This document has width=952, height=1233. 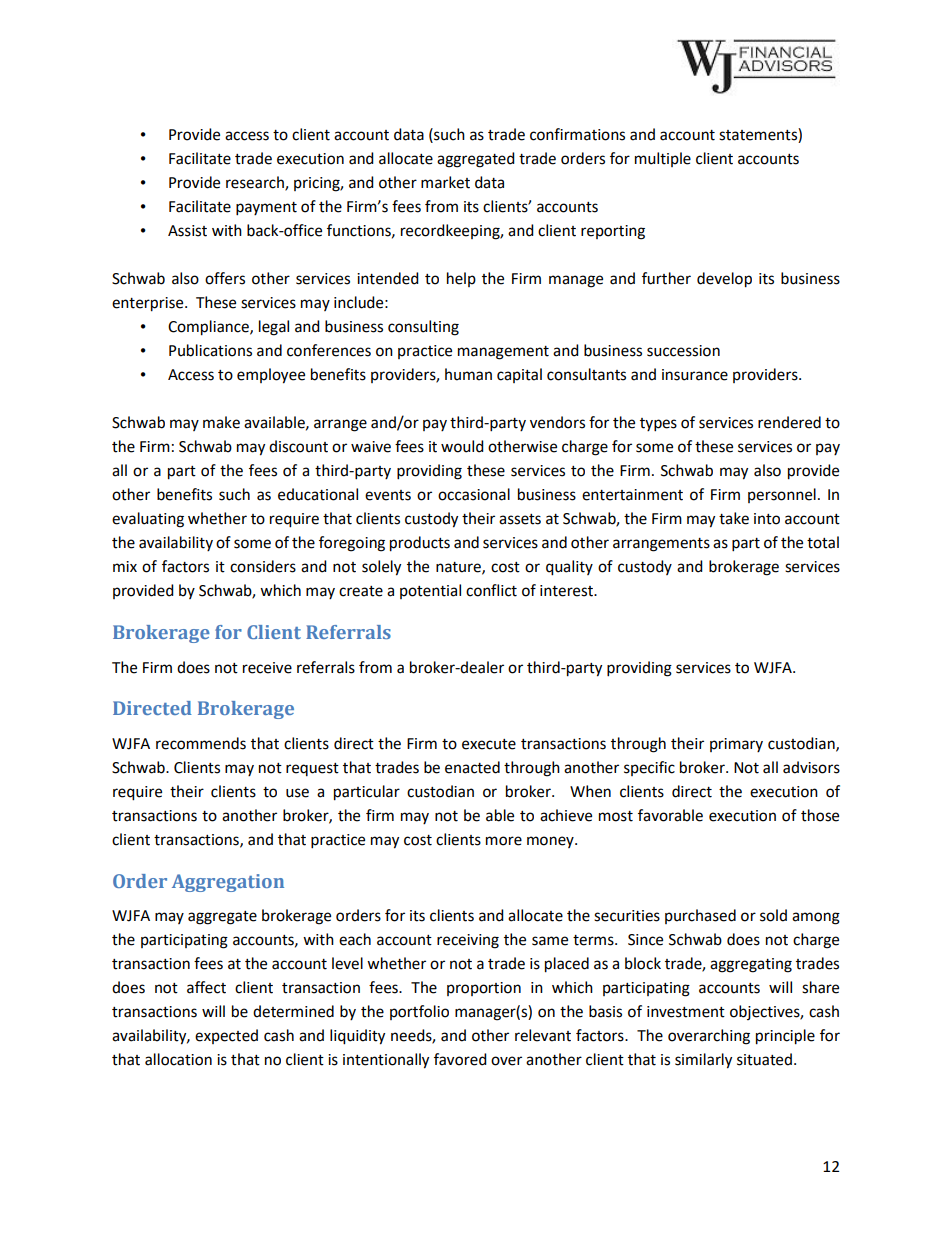 I want to click on considers, so click(x=263, y=566).
